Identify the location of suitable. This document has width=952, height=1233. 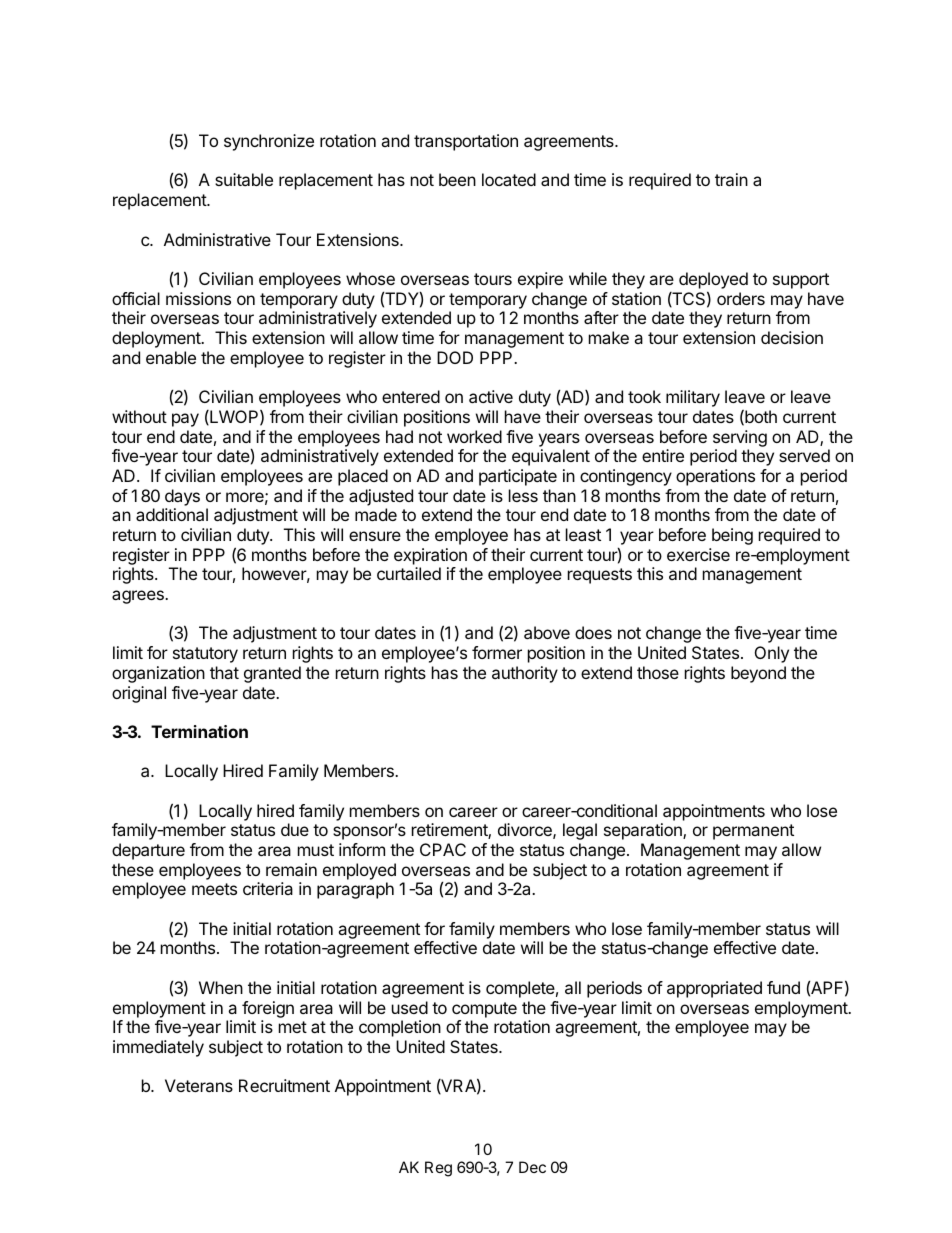
(244, 179).
